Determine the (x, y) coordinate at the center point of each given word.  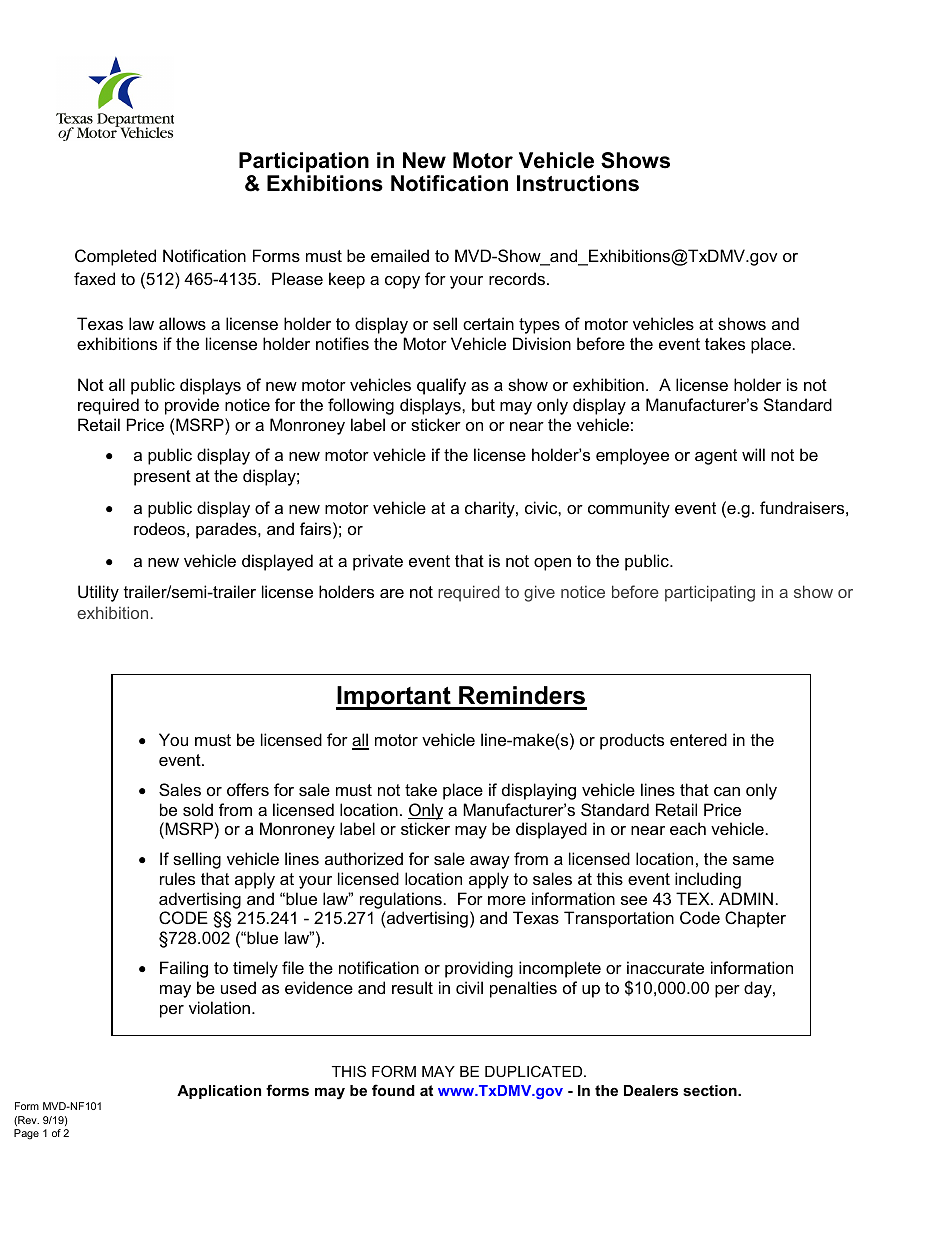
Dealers (651, 1090)
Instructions (578, 183)
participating (710, 593)
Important (394, 698)
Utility (98, 593)
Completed (115, 257)
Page (26, 1134)
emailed (400, 255)
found (393, 1090)
